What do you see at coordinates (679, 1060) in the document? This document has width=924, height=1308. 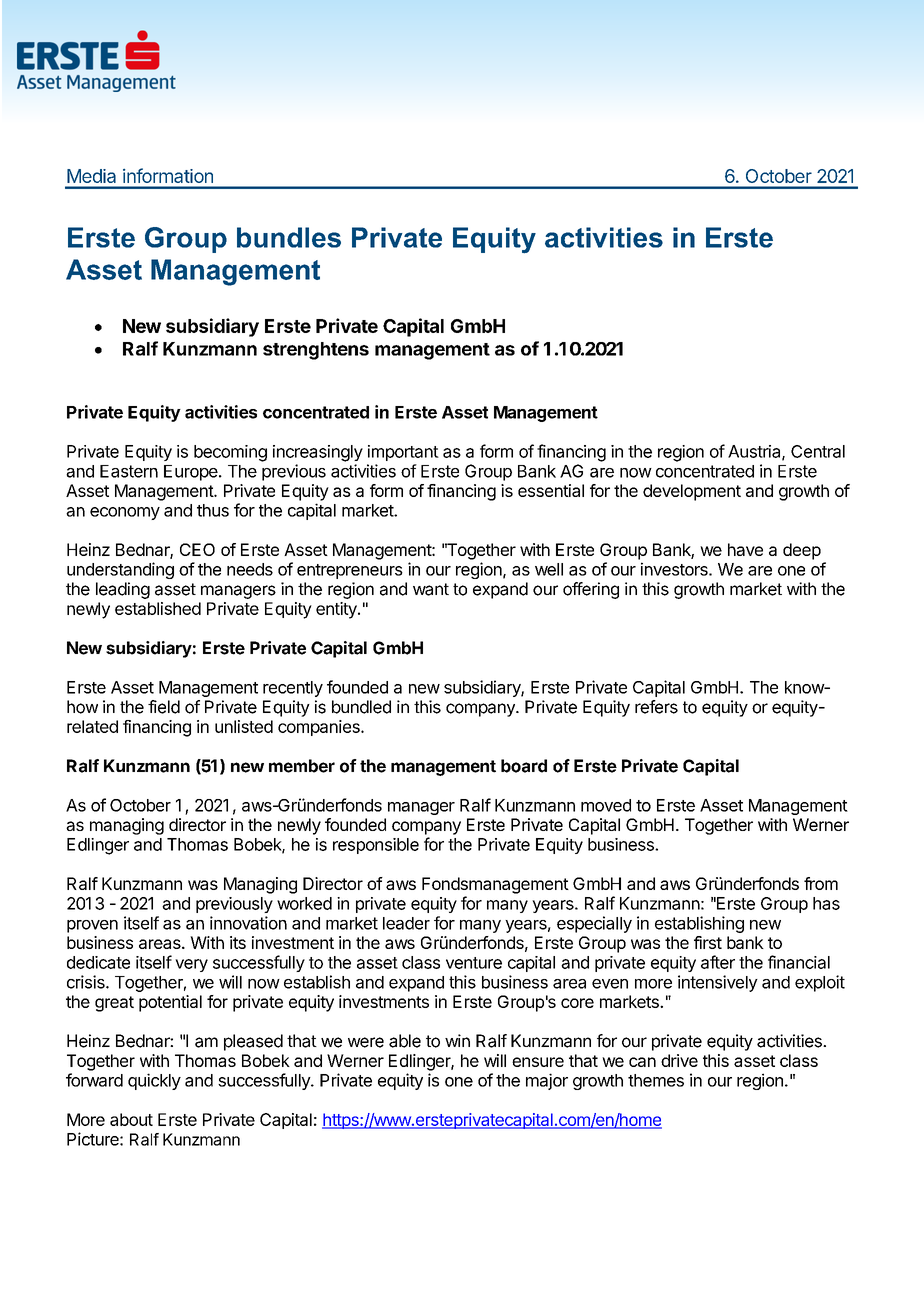 I see `drive` at bounding box center [679, 1060].
